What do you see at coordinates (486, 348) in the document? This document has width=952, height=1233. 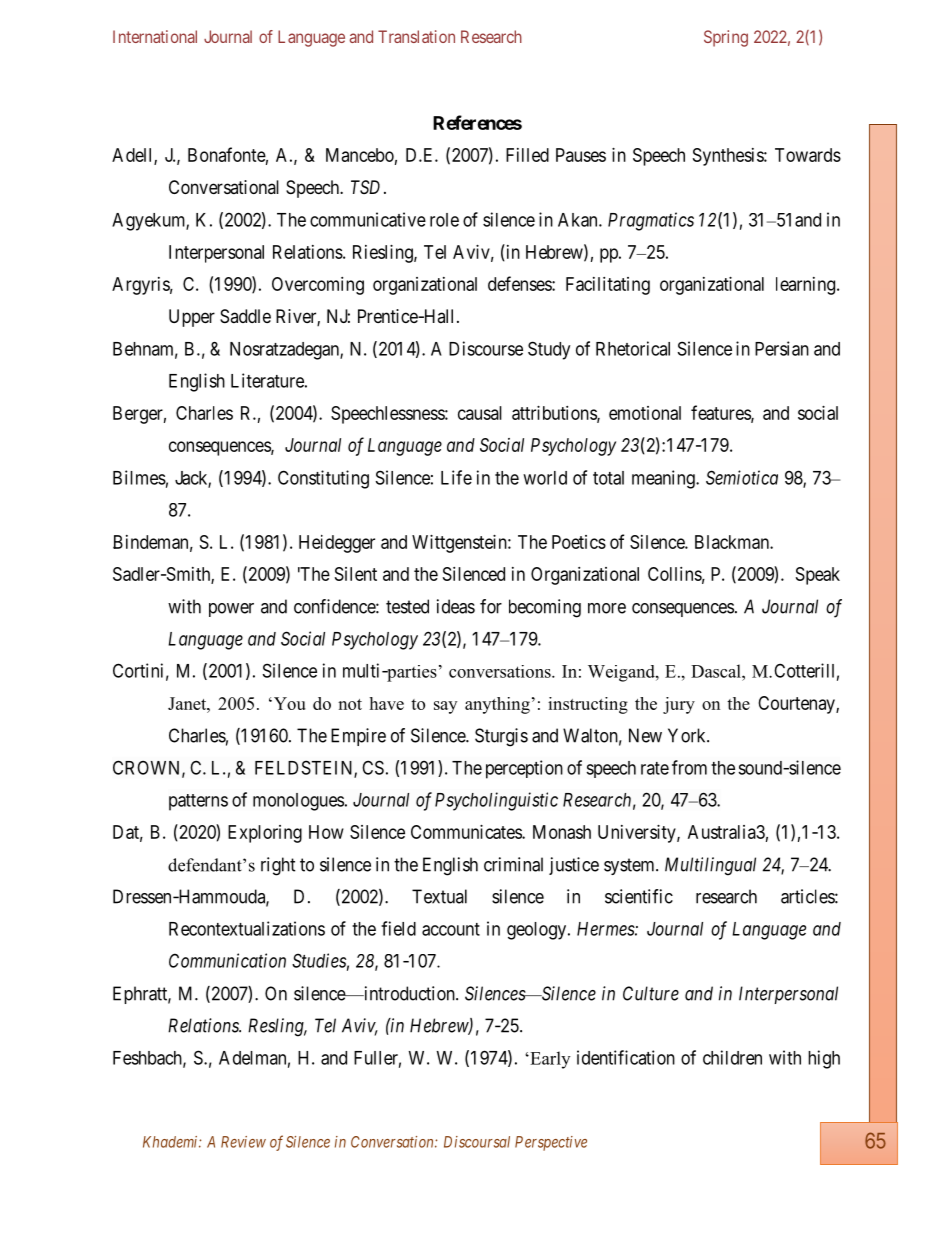 I see `Discourse` at bounding box center [486, 348].
